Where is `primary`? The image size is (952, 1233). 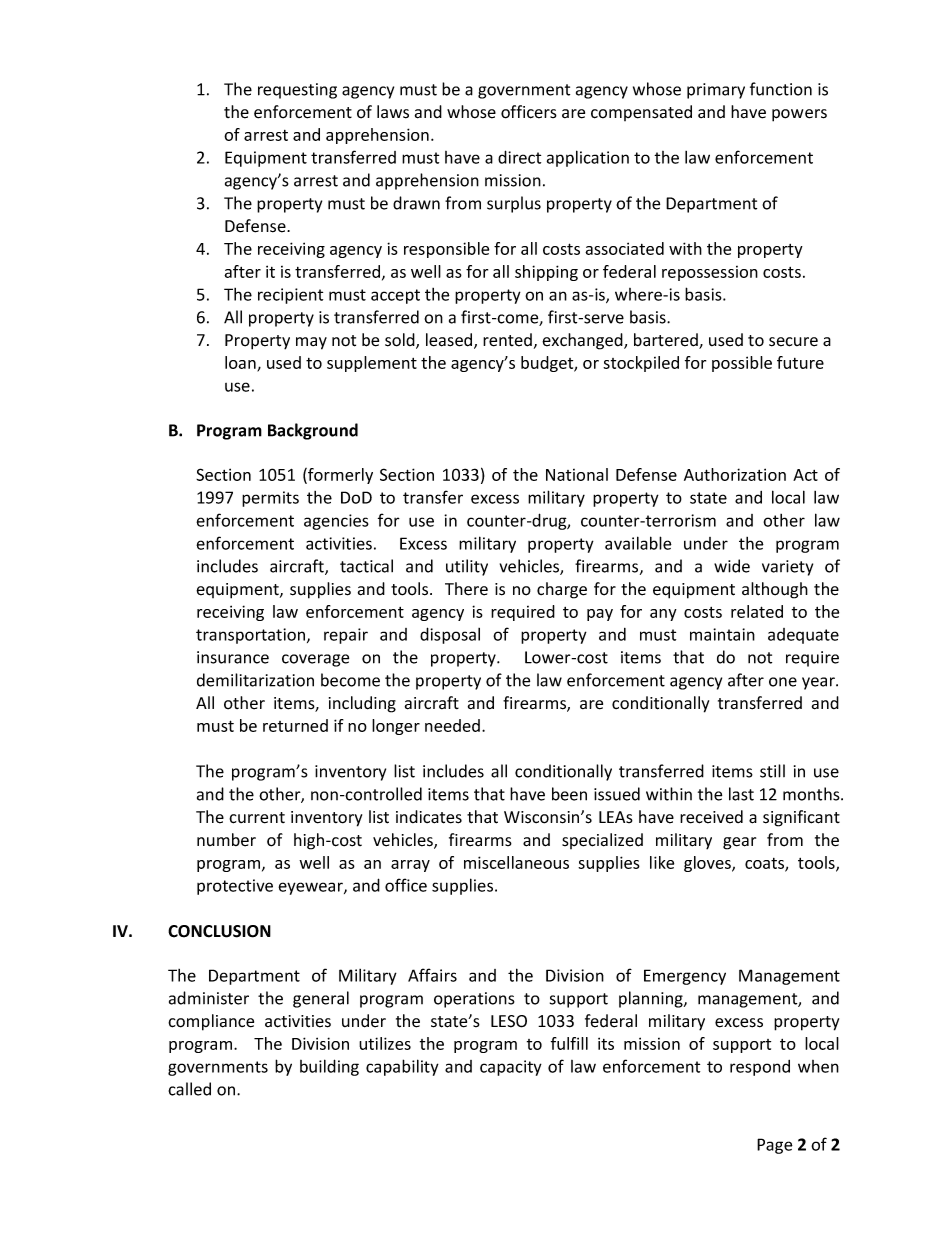
primary is located at coordinates (716, 91).
